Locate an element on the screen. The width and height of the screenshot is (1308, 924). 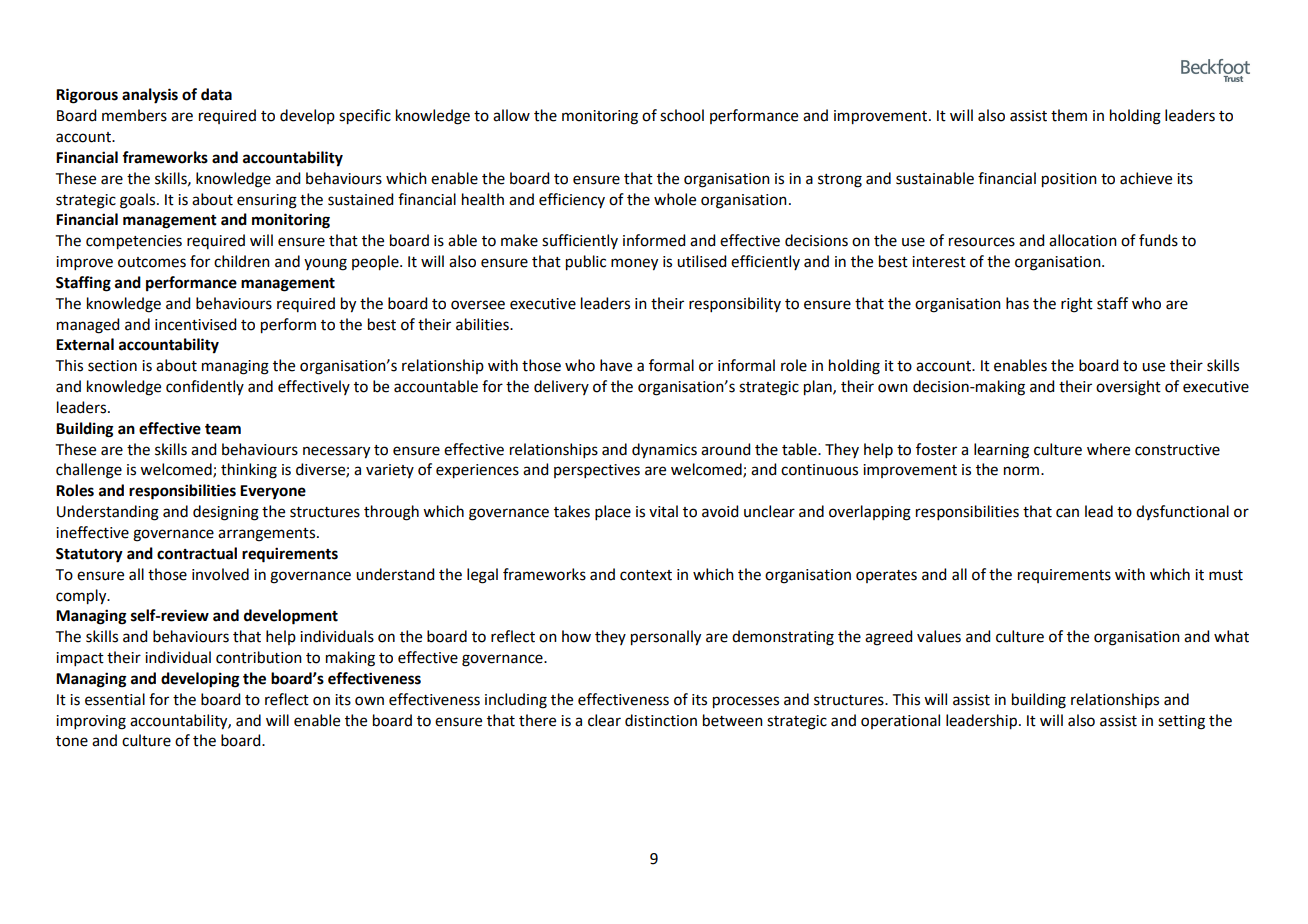
where is located at coordinates (1108, 449).
